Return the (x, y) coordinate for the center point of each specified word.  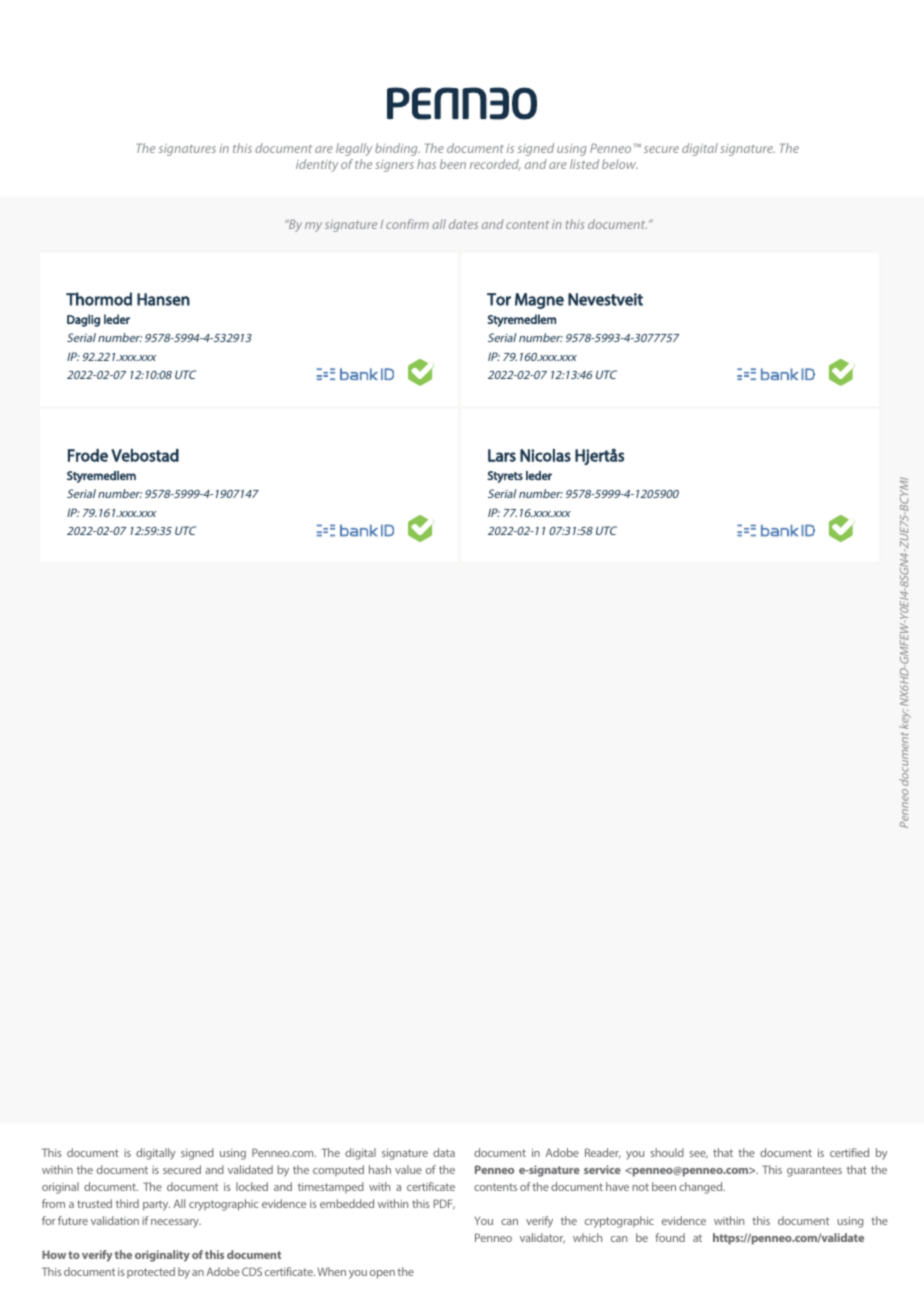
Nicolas (545, 455)
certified (849, 1152)
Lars (502, 455)
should (667, 1152)
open (382, 1274)
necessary (176, 1223)
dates (463, 224)
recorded (495, 165)
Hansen (163, 299)
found (670, 1237)
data (444, 1152)
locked (252, 1186)
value (408, 1169)
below (620, 164)
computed (338, 1170)
